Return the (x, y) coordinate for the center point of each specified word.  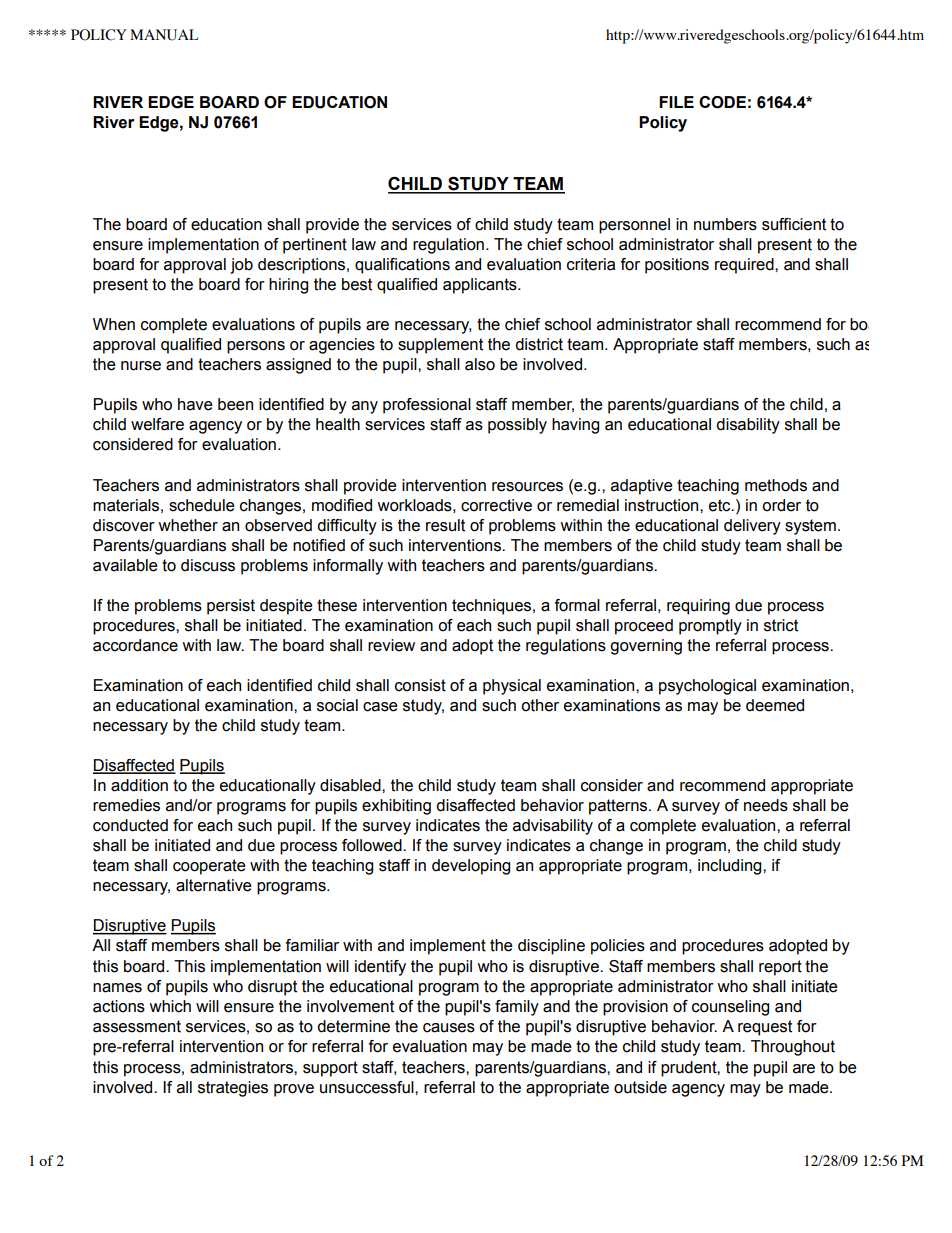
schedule (202, 505)
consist (420, 685)
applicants (481, 286)
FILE (676, 102)
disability (748, 426)
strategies (233, 1089)
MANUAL (164, 35)
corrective (496, 505)
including (731, 867)
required (745, 266)
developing (471, 867)
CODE (722, 102)
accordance (135, 645)
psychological (707, 687)
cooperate (209, 867)
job (241, 266)
